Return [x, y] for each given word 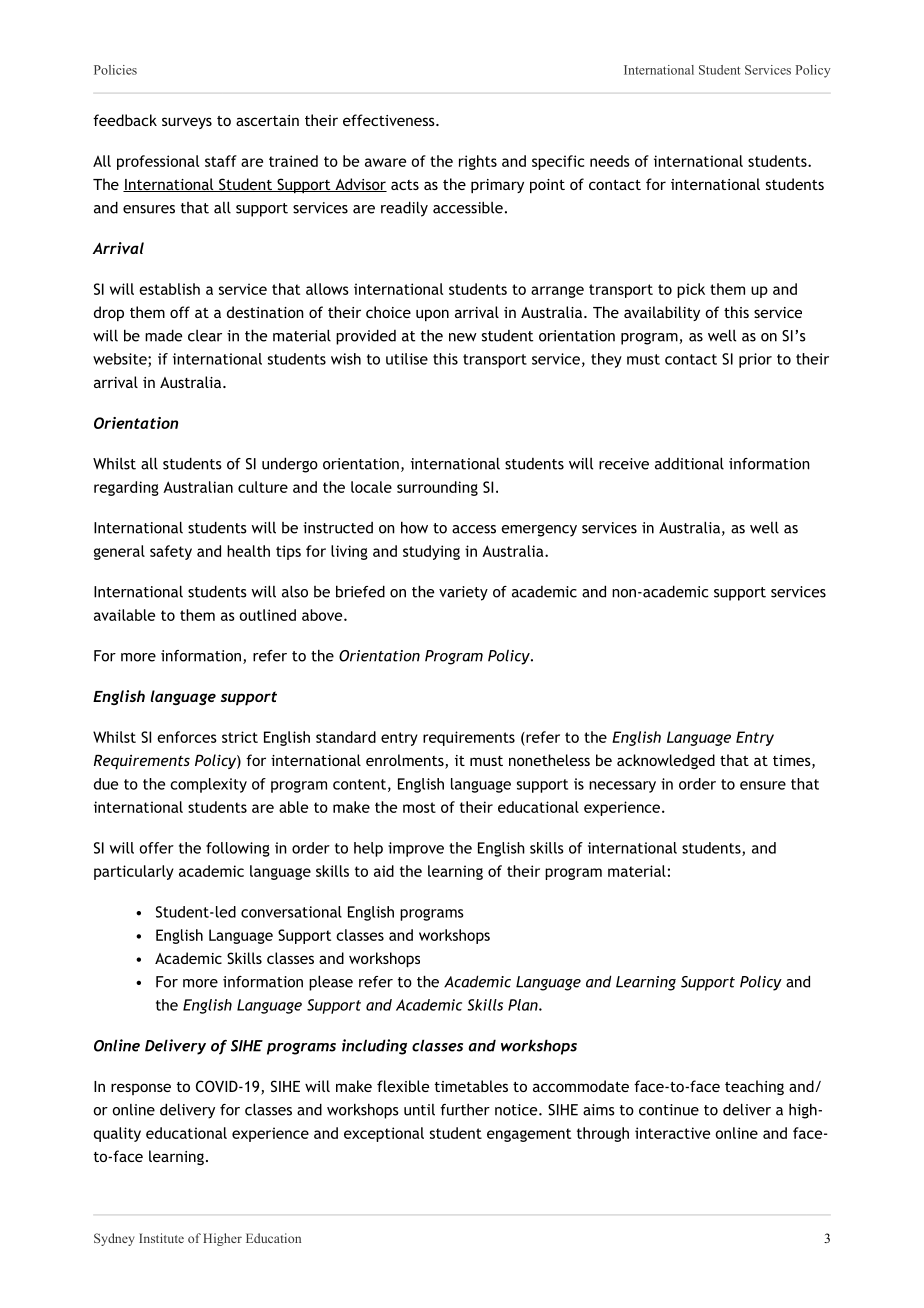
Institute [161, 1238]
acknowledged [666, 761]
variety [463, 593]
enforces [187, 737]
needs [610, 161]
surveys [187, 123]
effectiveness [390, 120]
